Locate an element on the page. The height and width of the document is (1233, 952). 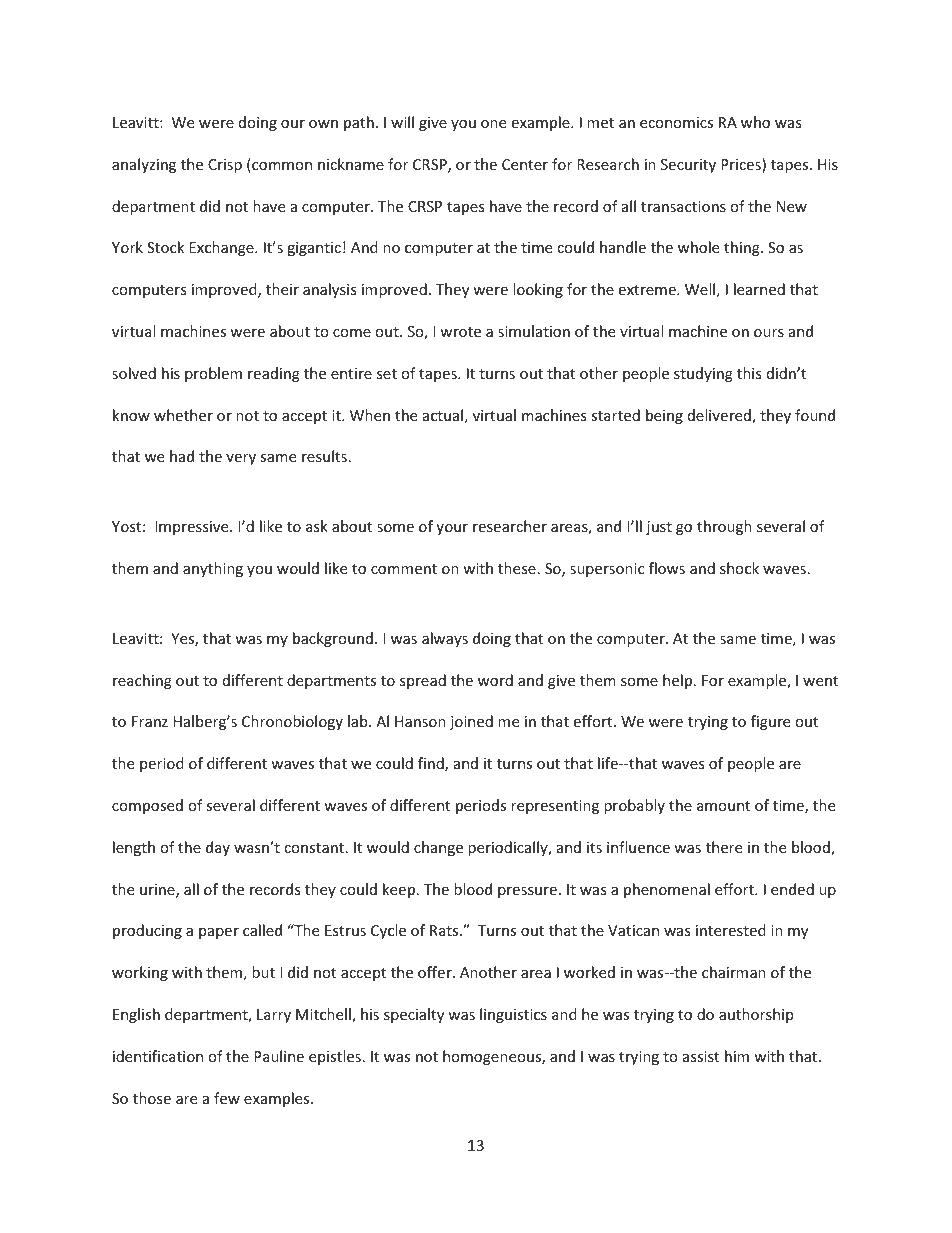
Impressive is located at coordinates (193, 528).
